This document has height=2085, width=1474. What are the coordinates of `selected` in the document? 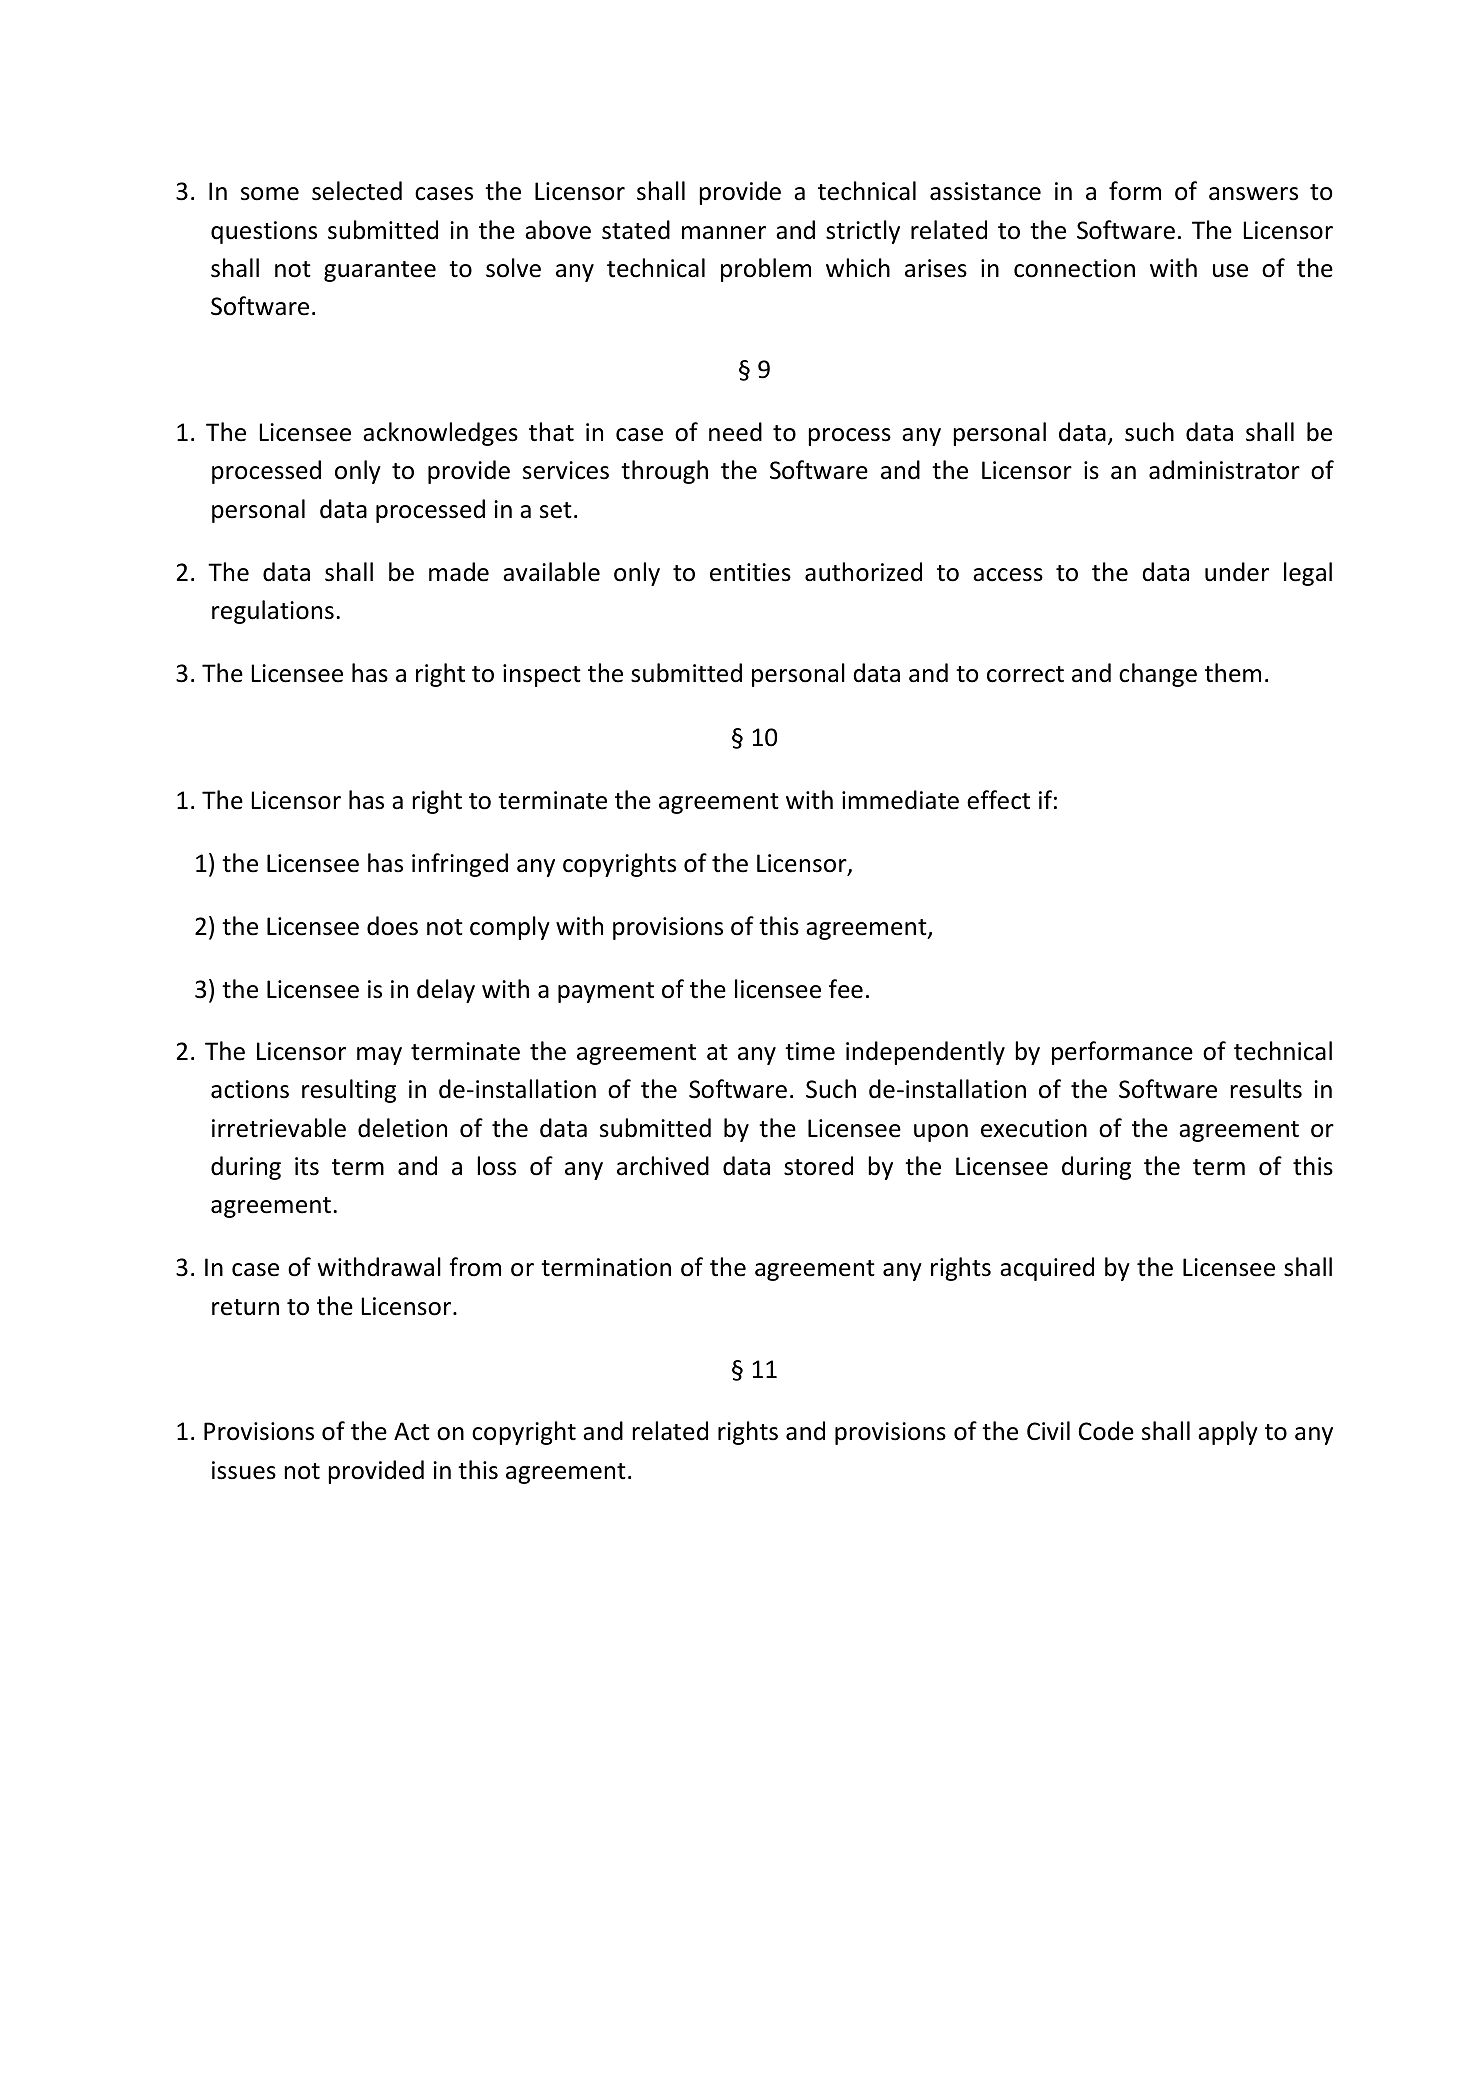 It's located at (357, 191).
